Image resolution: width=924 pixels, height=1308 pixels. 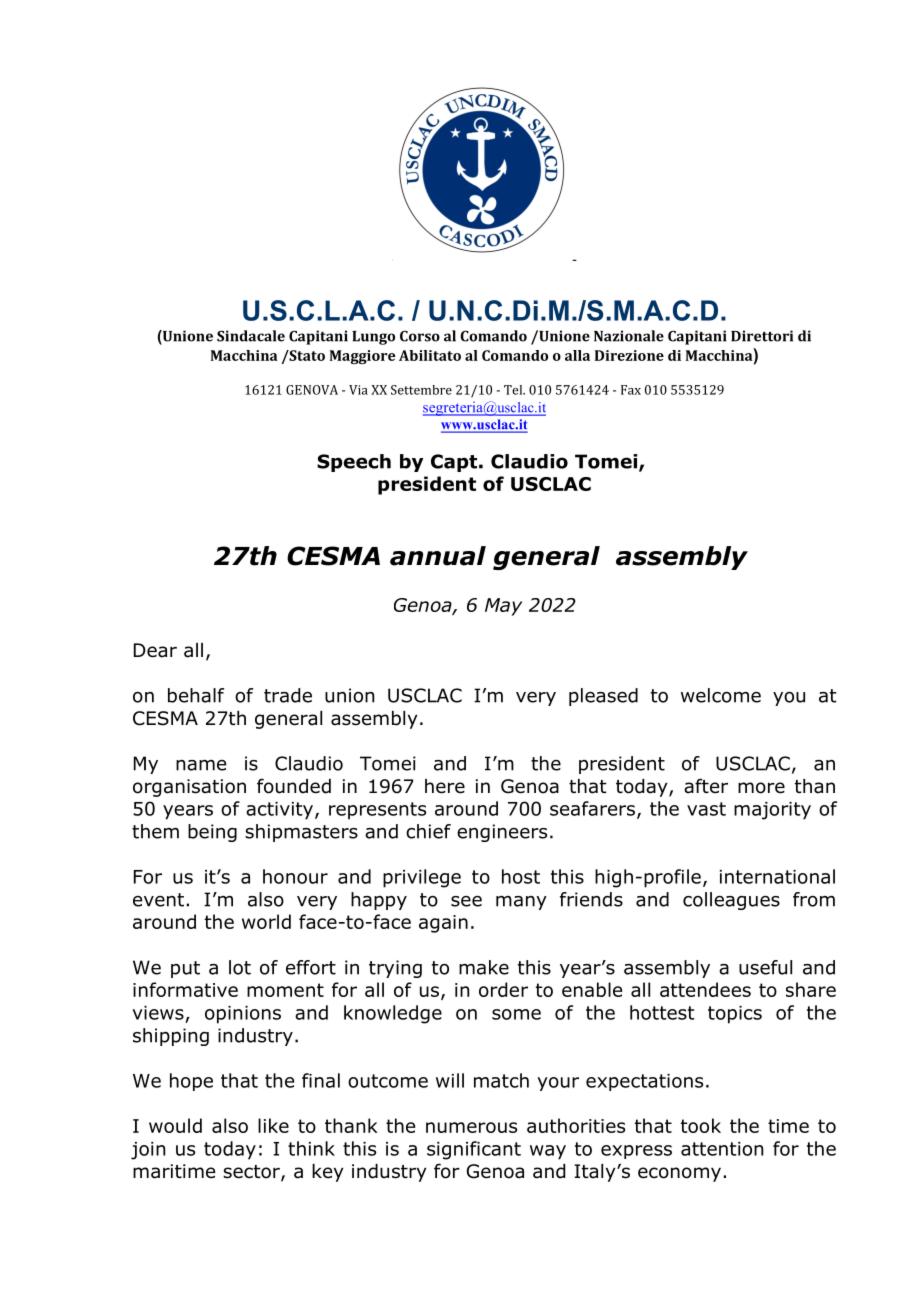 What do you see at coordinates (706, 786) in the screenshot?
I see `after` at bounding box center [706, 786].
